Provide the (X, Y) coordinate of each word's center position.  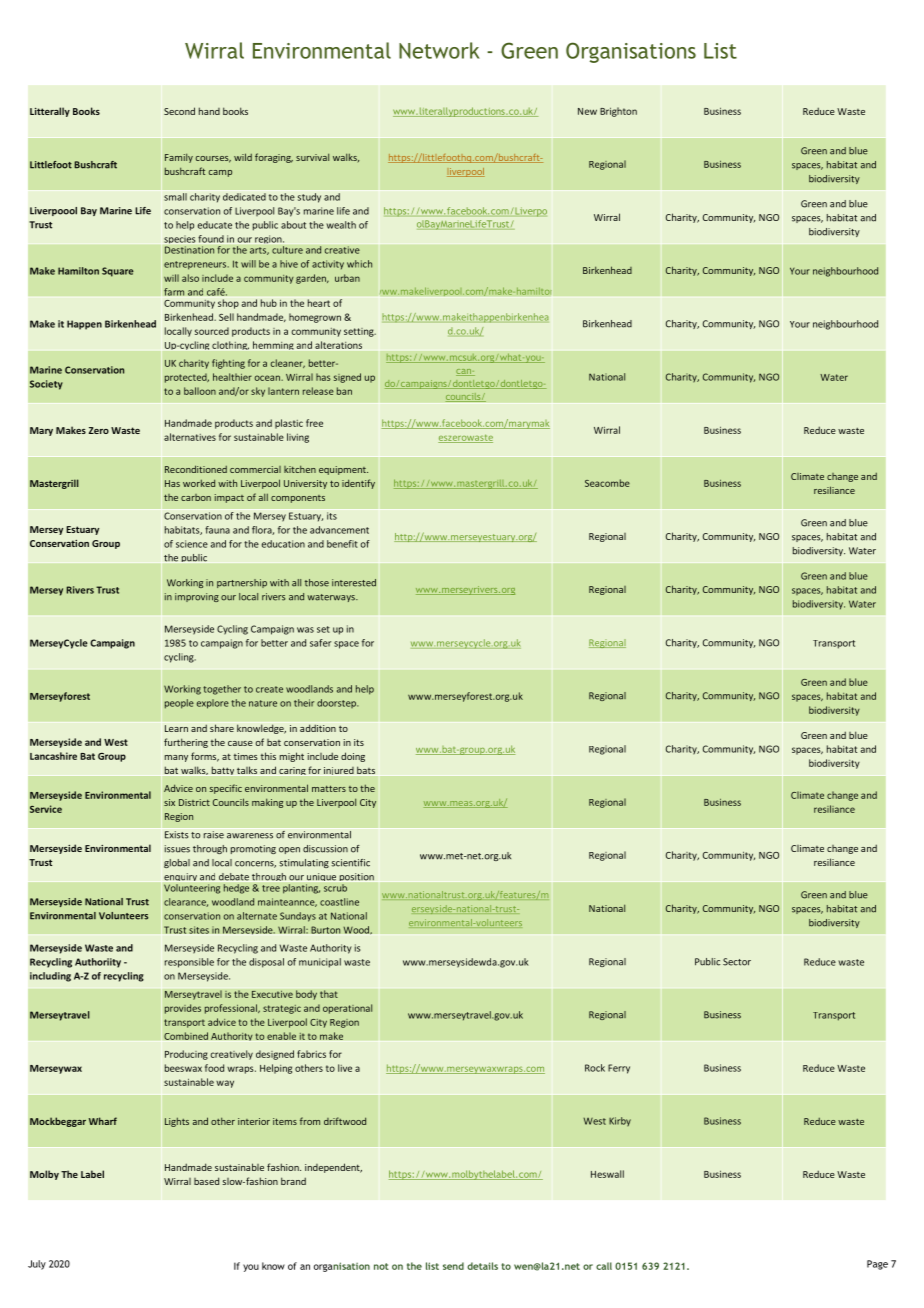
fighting (228, 364)
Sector (737, 962)
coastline (339, 902)
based (206, 1181)
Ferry (619, 1069)
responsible (189, 963)
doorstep (337, 703)
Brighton (618, 112)
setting (360, 332)
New (587, 111)
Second (179, 111)
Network (439, 50)
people (179, 704)
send (453, 1266)
